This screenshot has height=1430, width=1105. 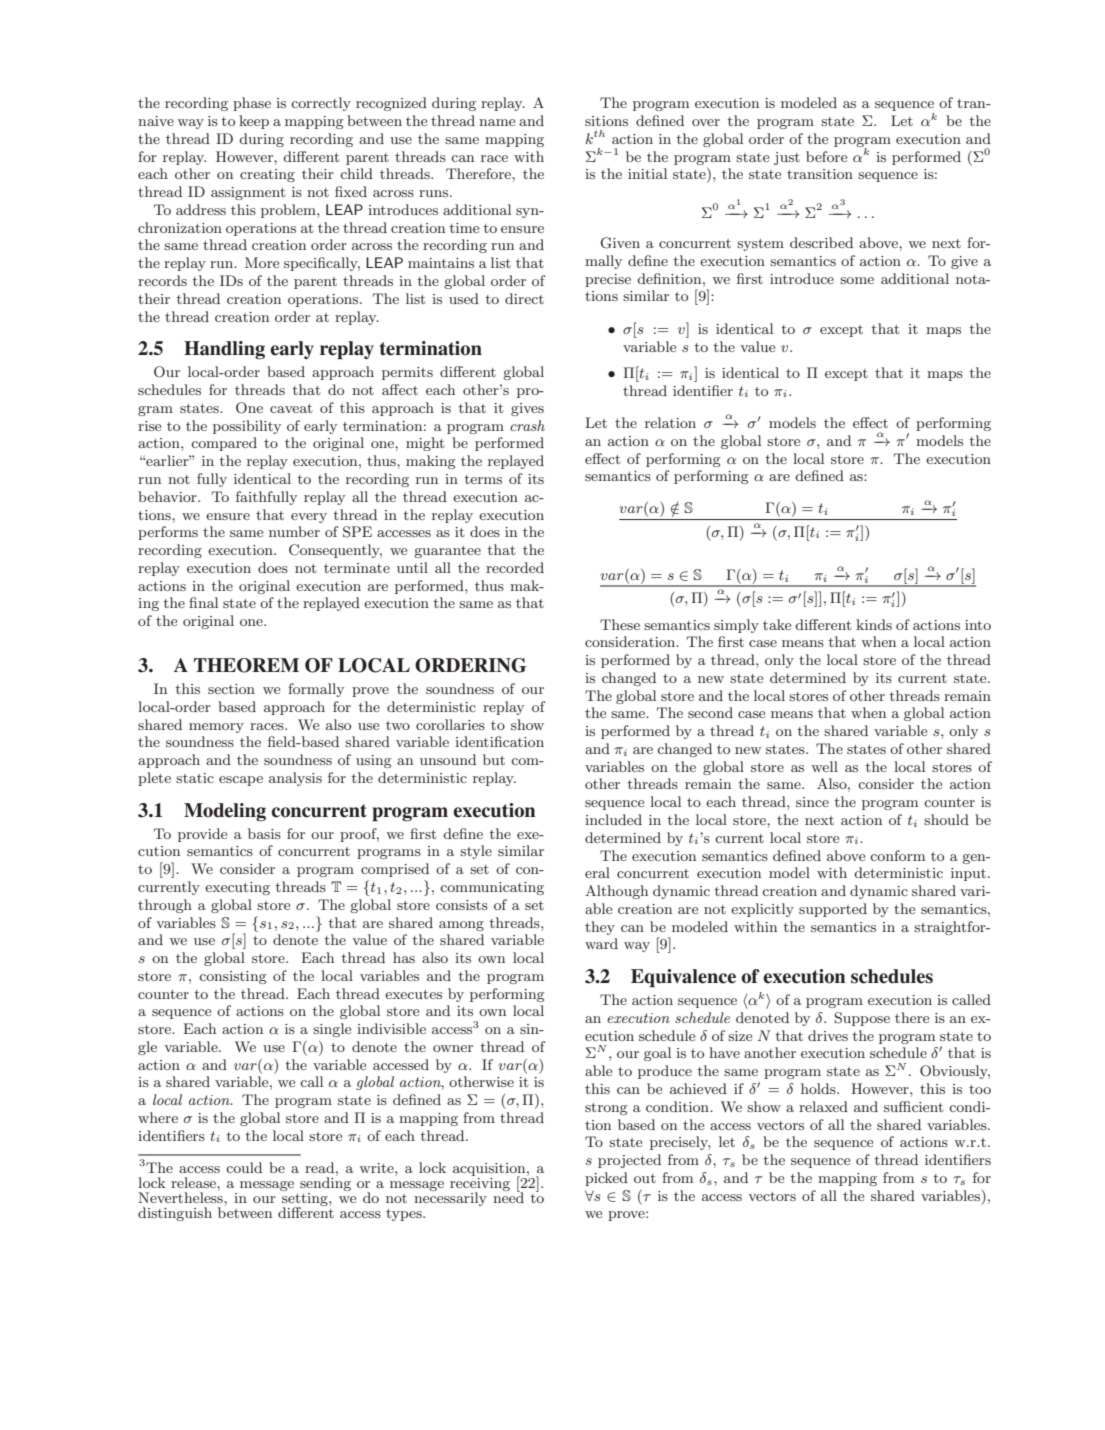 I want to click on conform, so click(x=897, y=855).
